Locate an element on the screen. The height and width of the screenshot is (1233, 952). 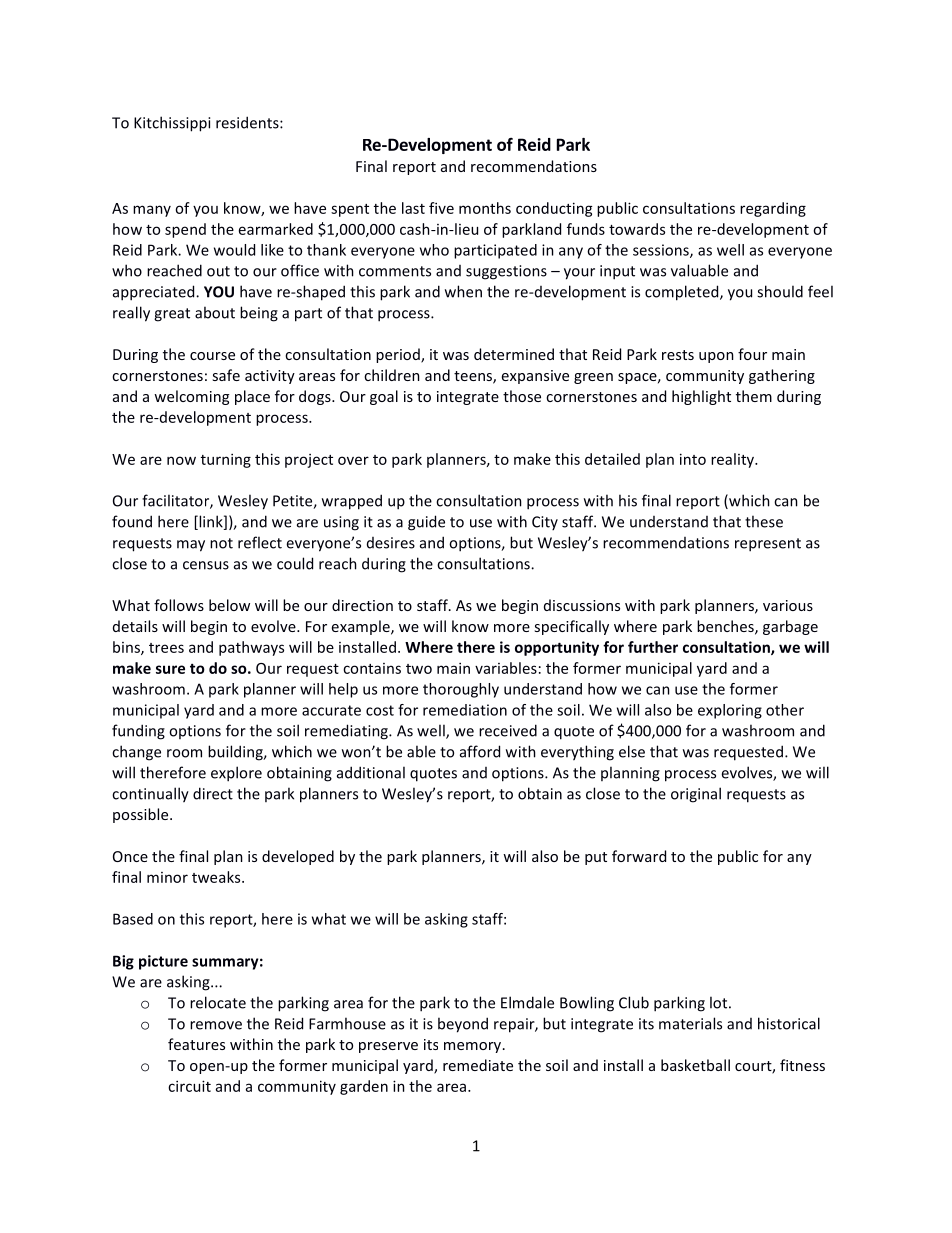
remediate is located at coordinates (478, 1065).
